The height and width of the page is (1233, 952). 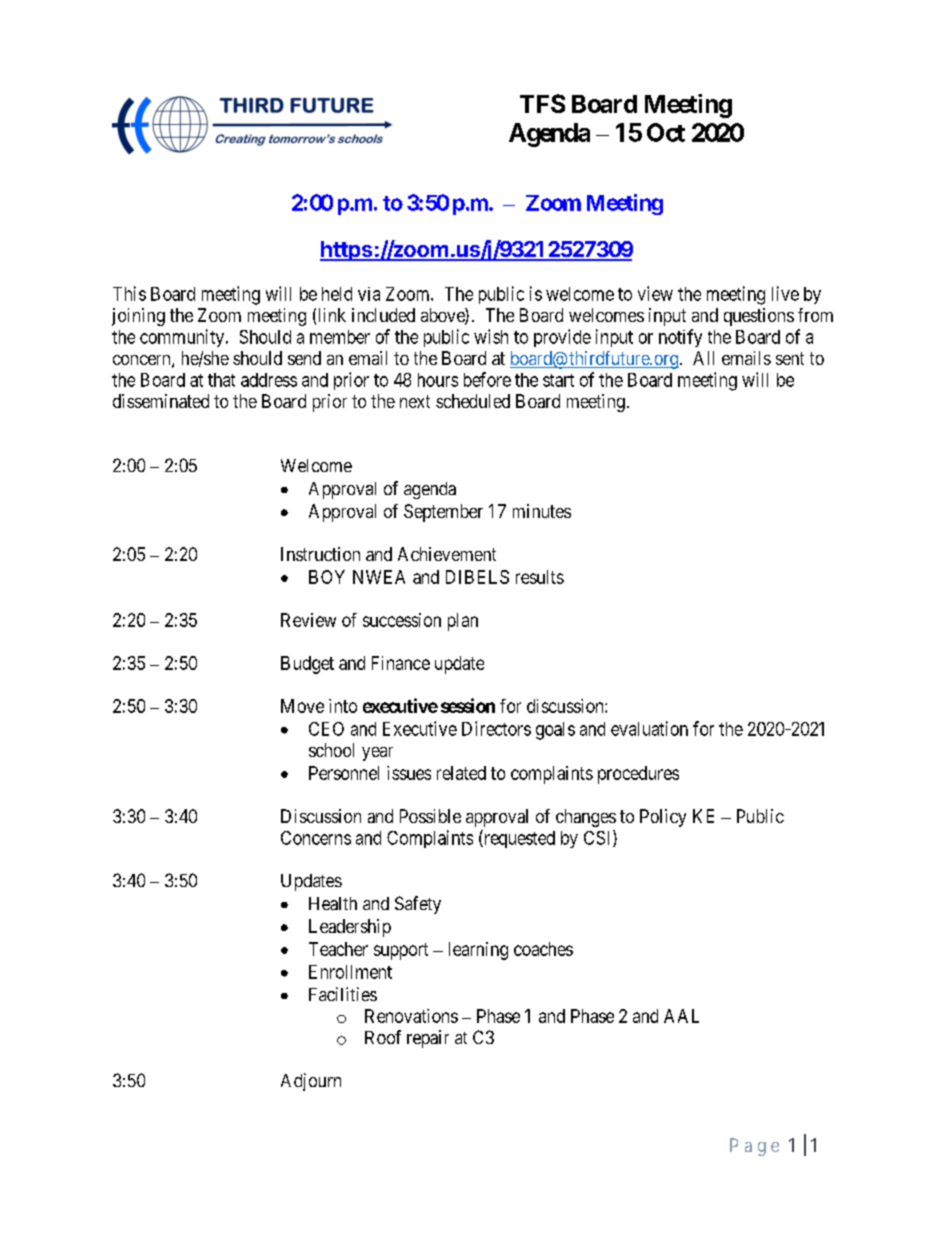 What do you see at coordinates (703, 358) in the page?
I see `All` at bounding box center [703, 358].
